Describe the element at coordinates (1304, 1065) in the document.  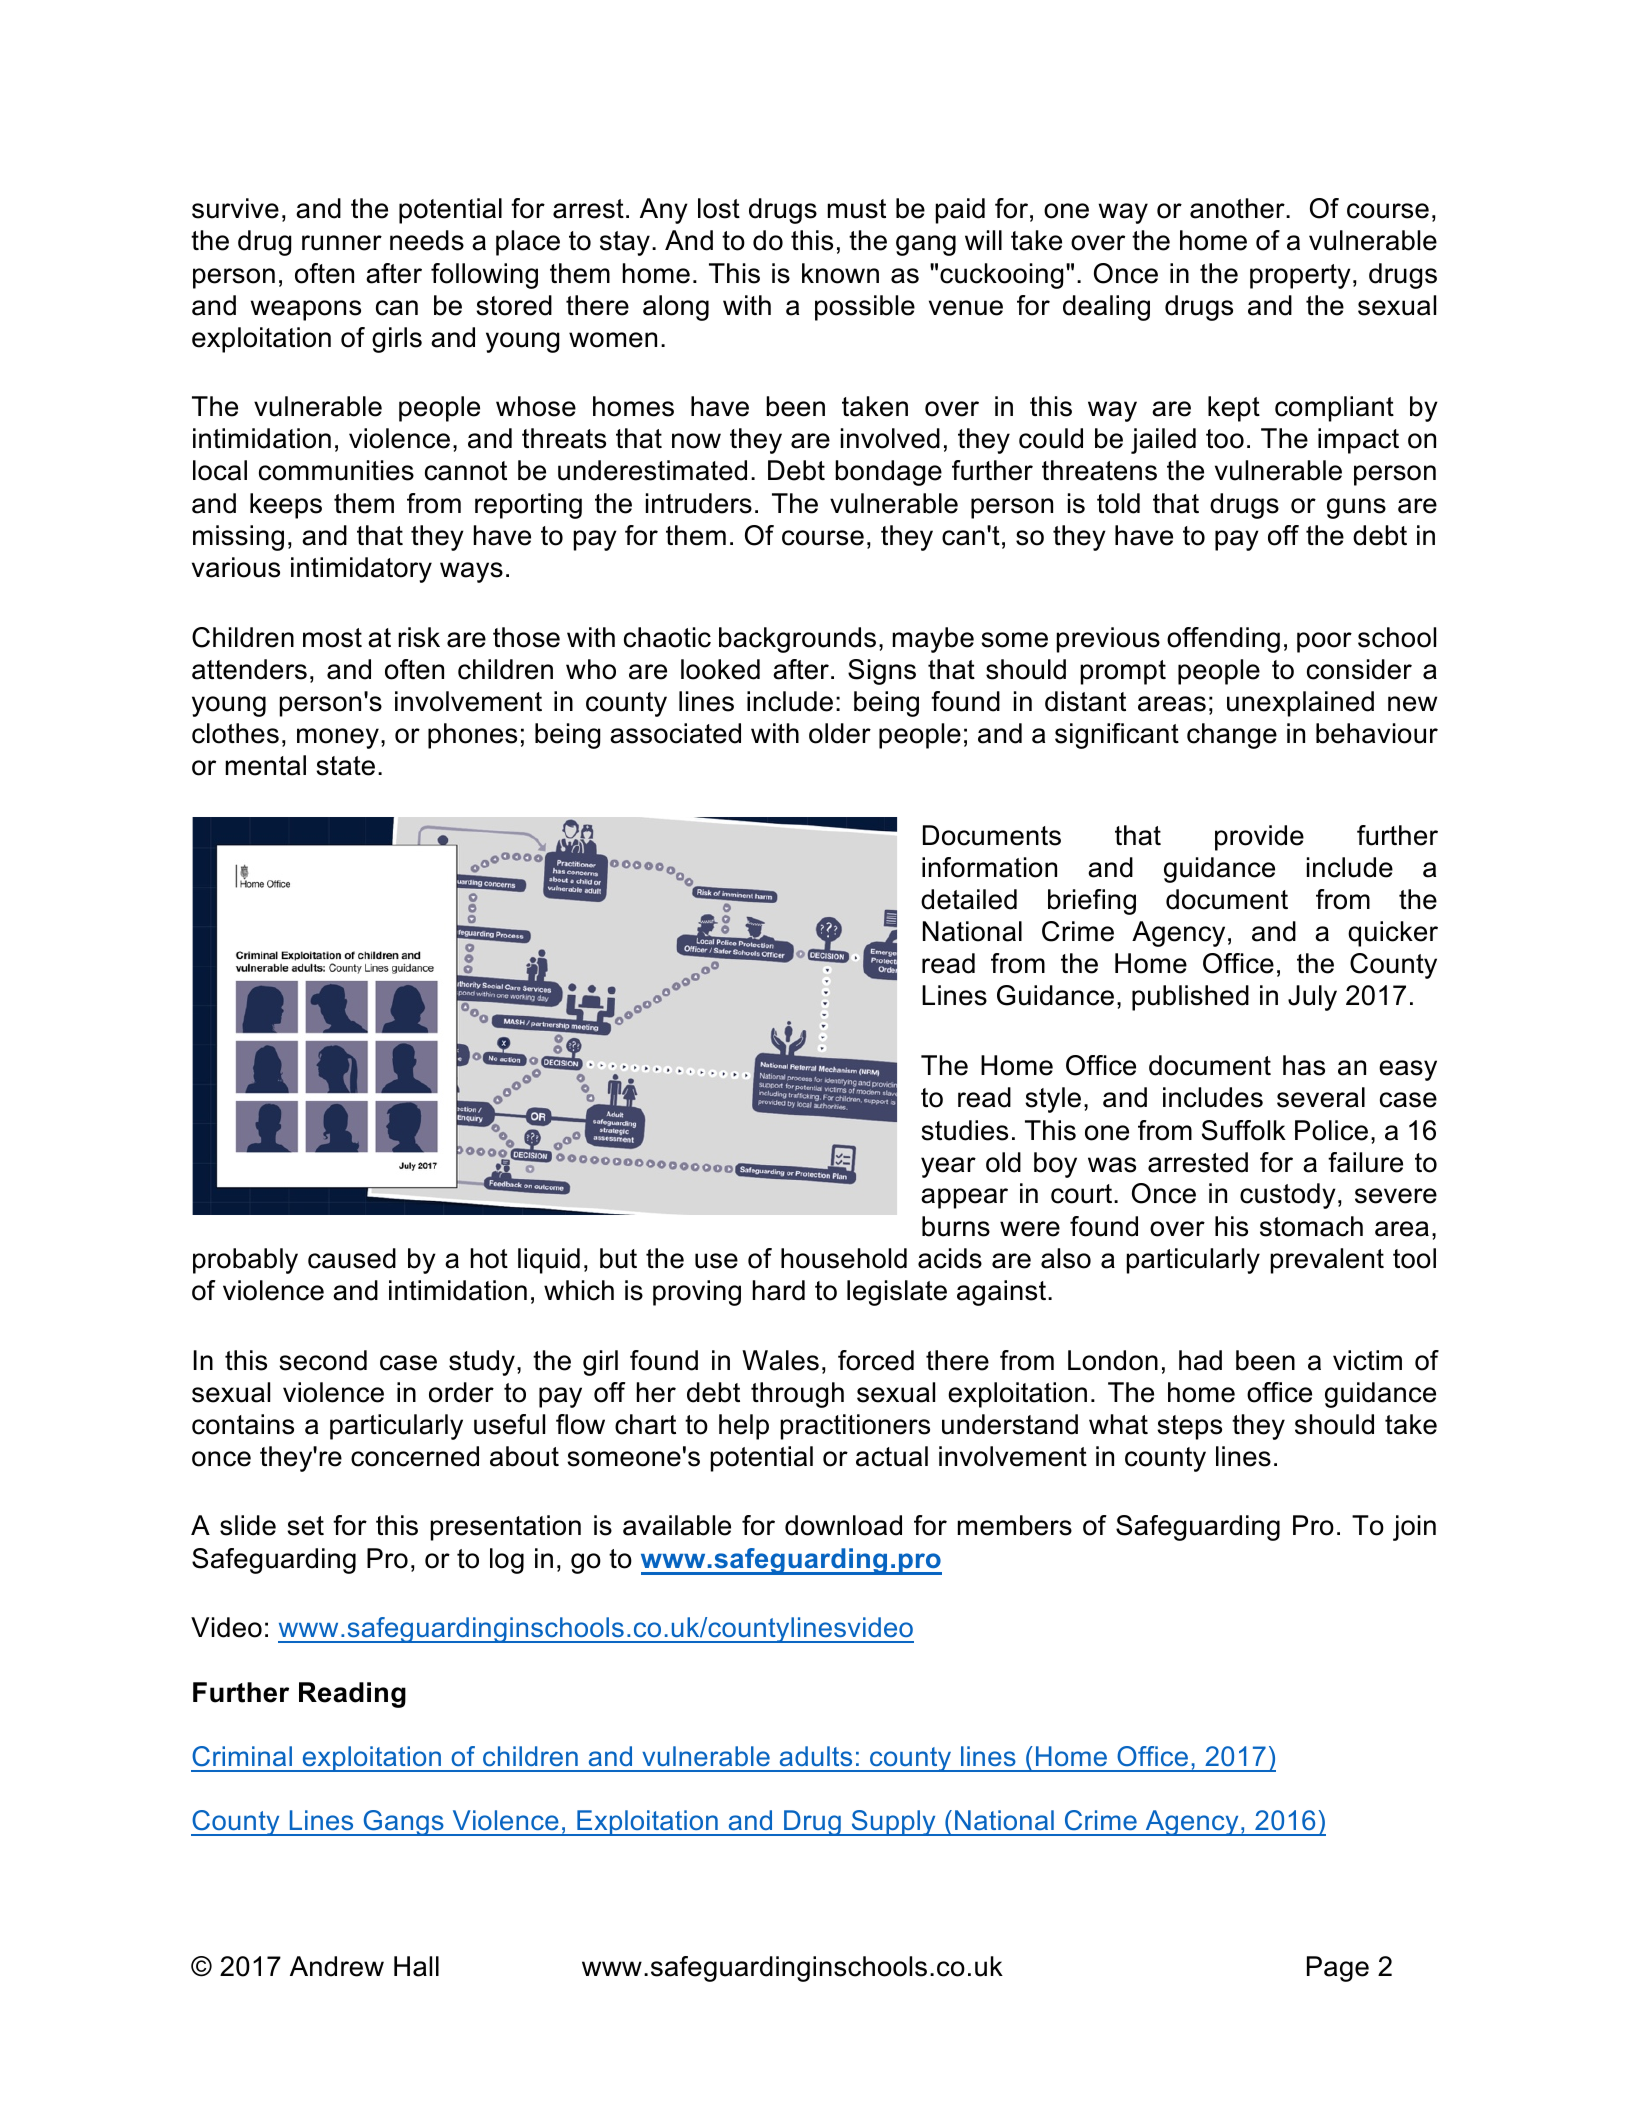
I see `has` at that location.
